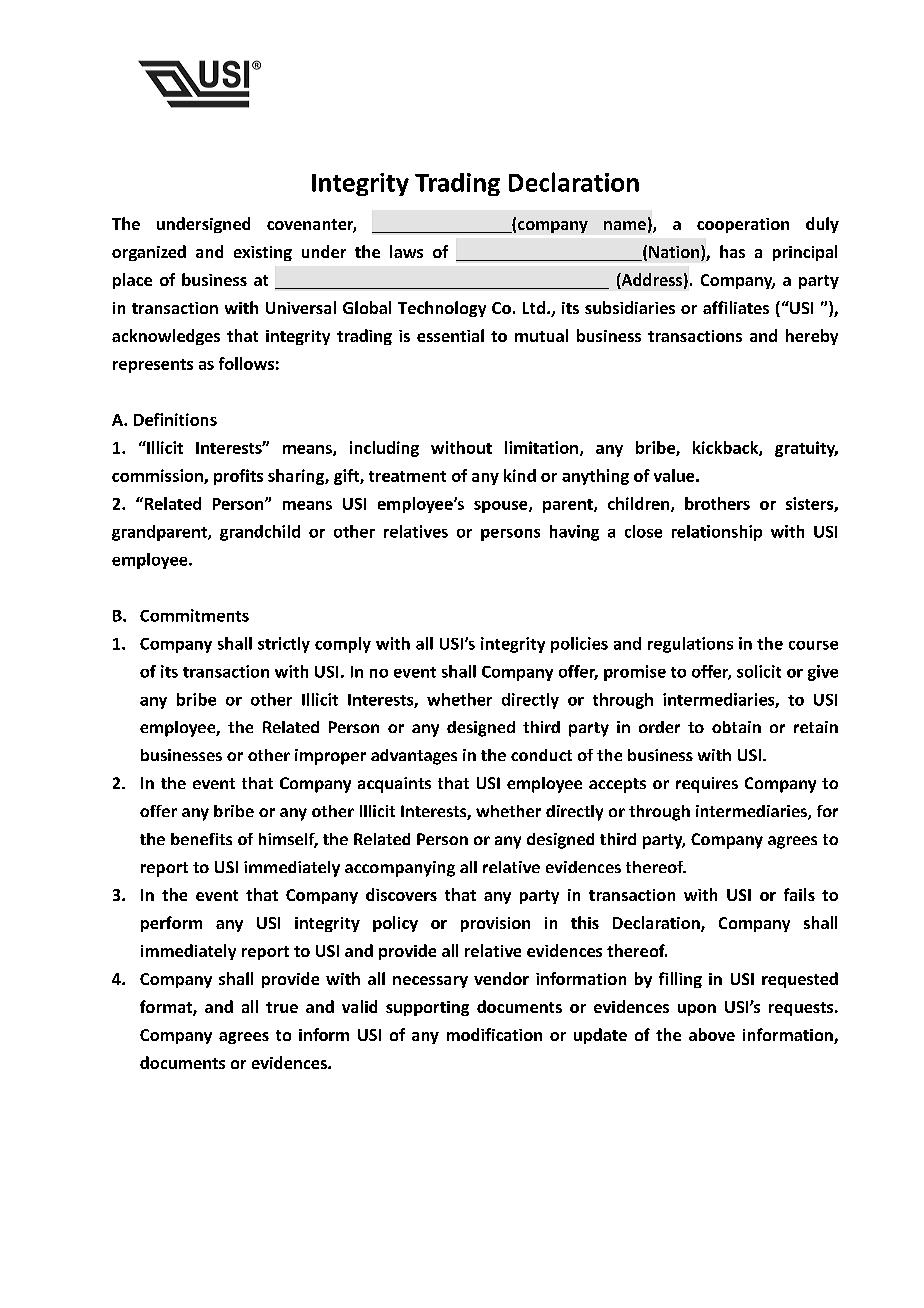 Image resolution: width=924 pixels, height=1308 pixels. I want to click on laws, so click(406, 251).
